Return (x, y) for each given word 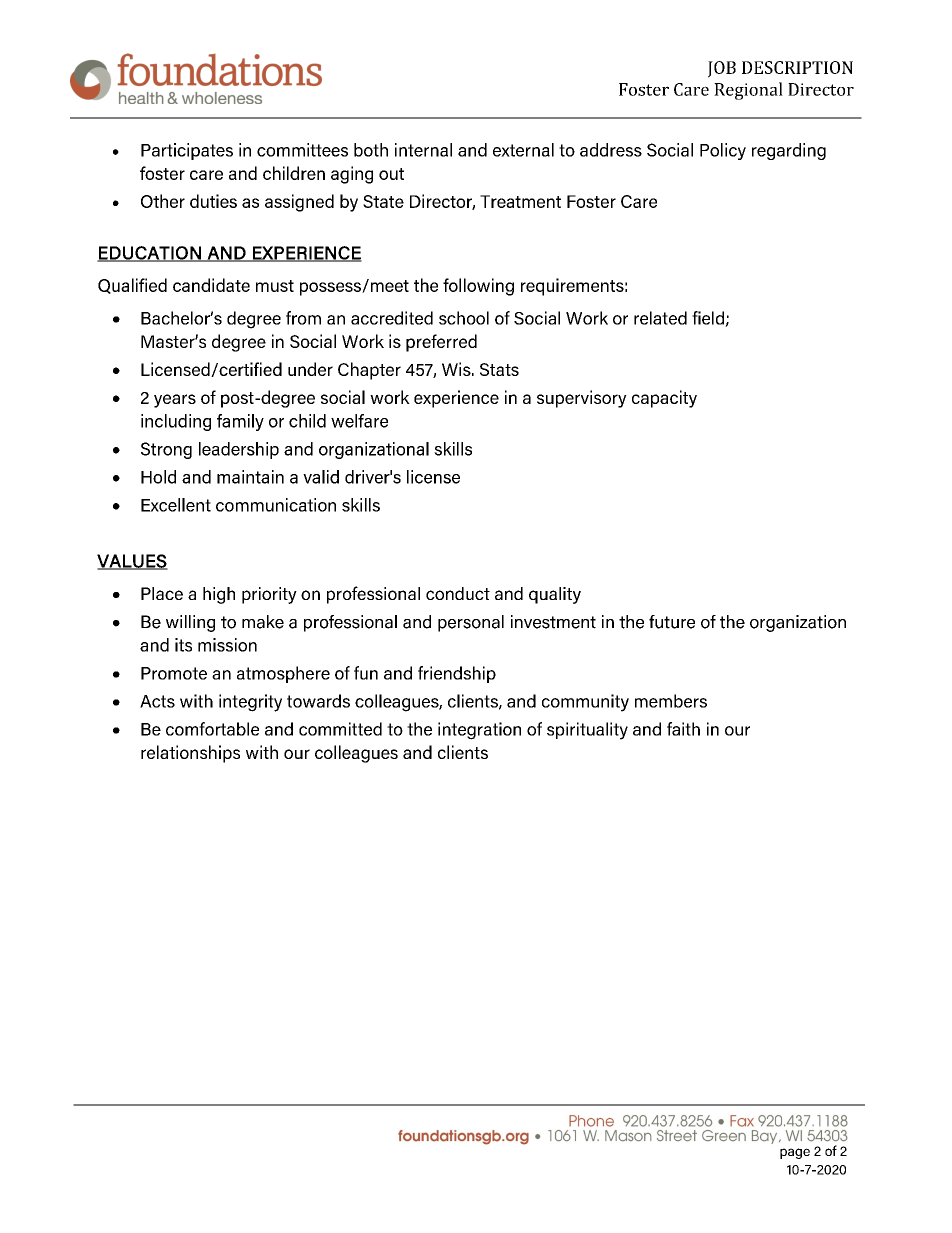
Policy (723, 151)
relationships (190, 754)
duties (213, 201)
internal (423, 150)
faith (683, 729)
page (795, 1153)
